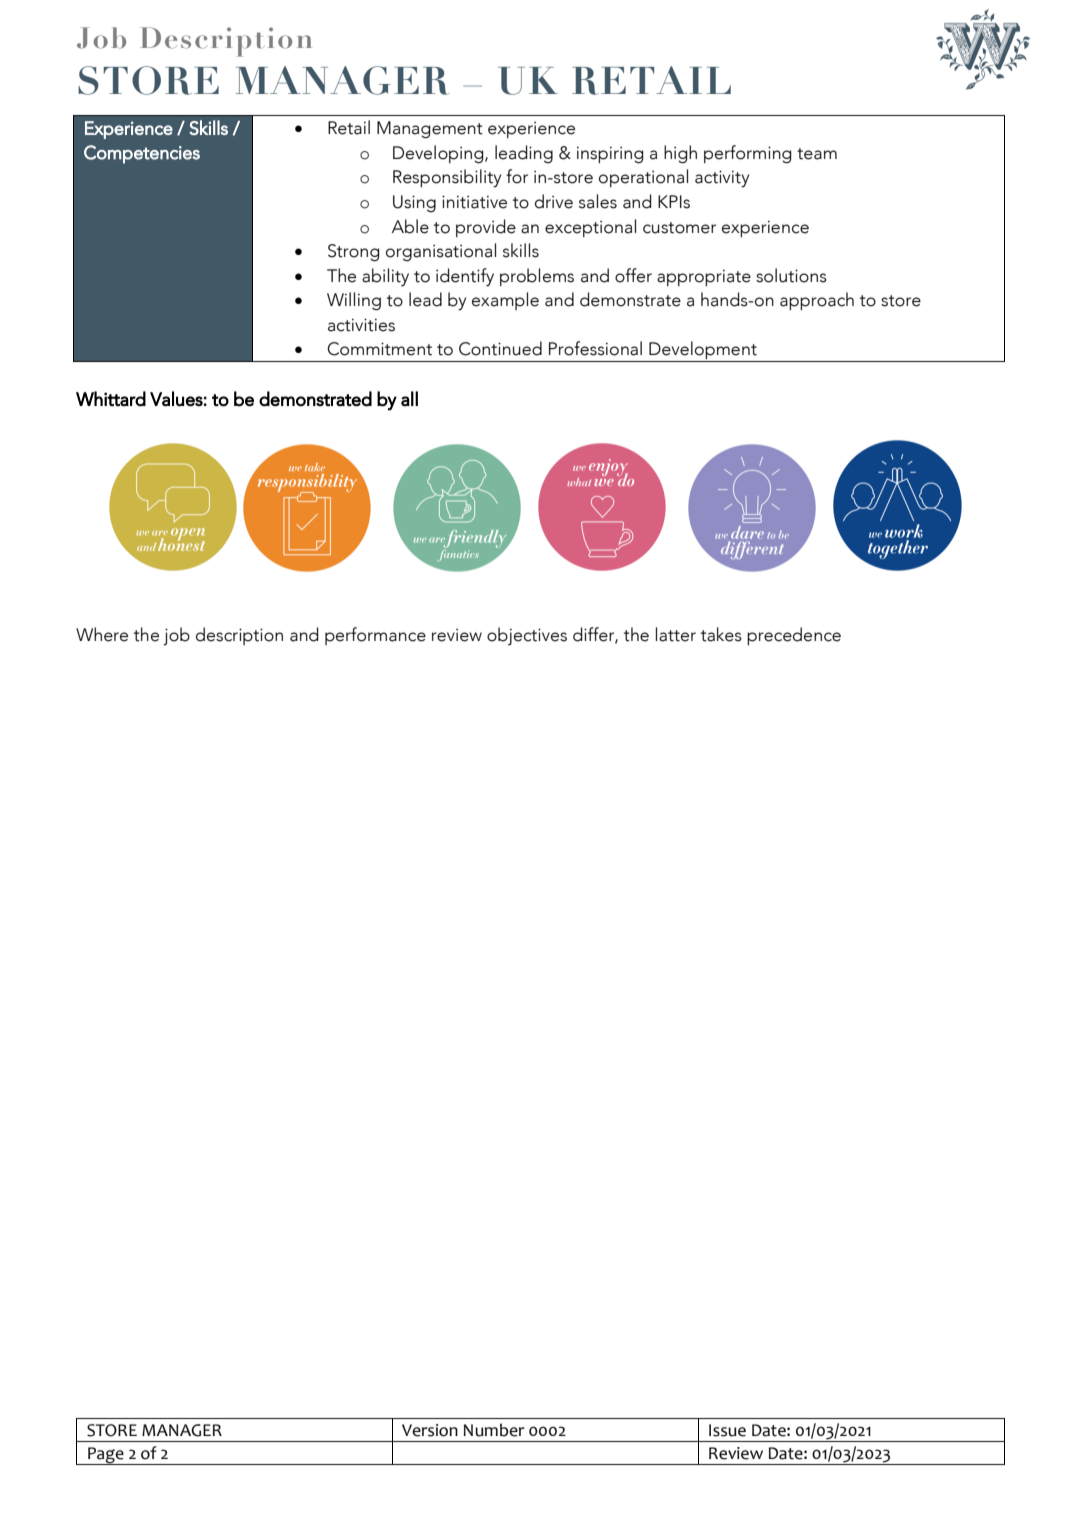 This image has height=1514, width=1070. I want to click on Page, so click(106, 1456).
